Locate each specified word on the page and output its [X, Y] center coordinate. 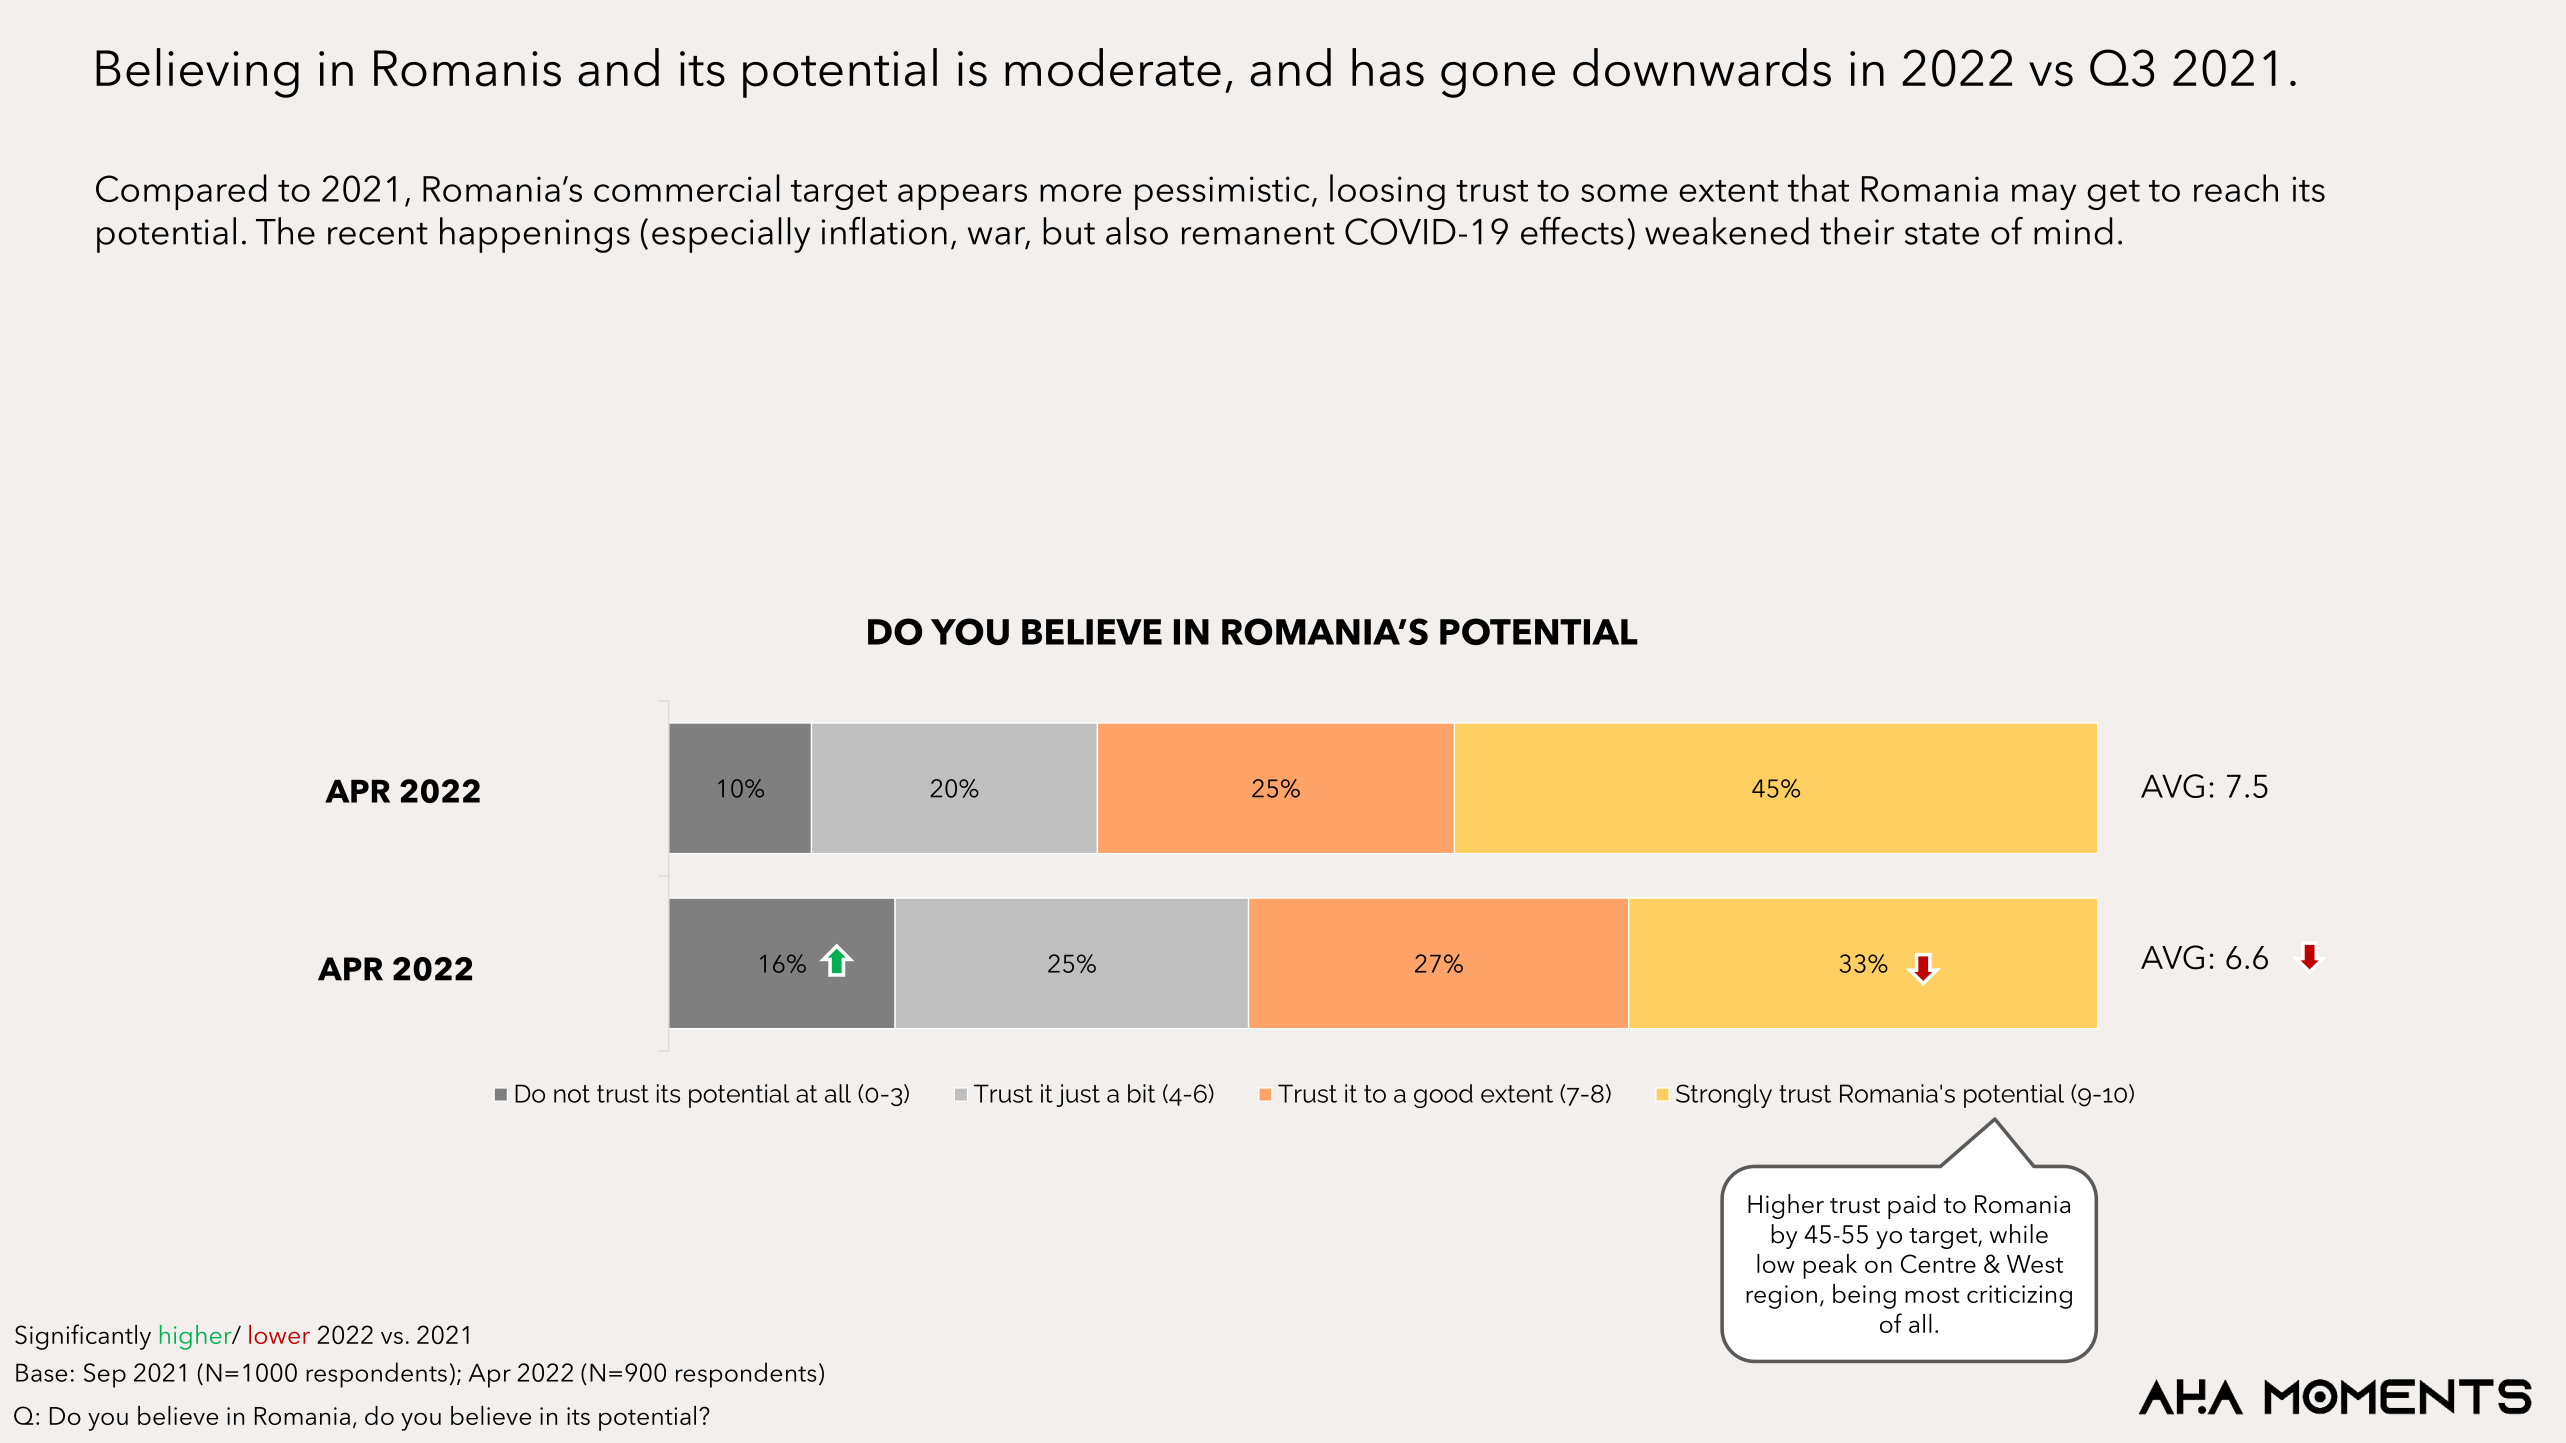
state [1942, 234]
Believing [197, 73]
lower [279, 1334]
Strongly [1724, 1096]
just [1078, 1095]
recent [378, 234]
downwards [1702, 67]
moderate [1113, 67]
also [1137, 231]
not [572, 1094]
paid [1911, 1206]
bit [1142, 1093]
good [1443, 1096]
